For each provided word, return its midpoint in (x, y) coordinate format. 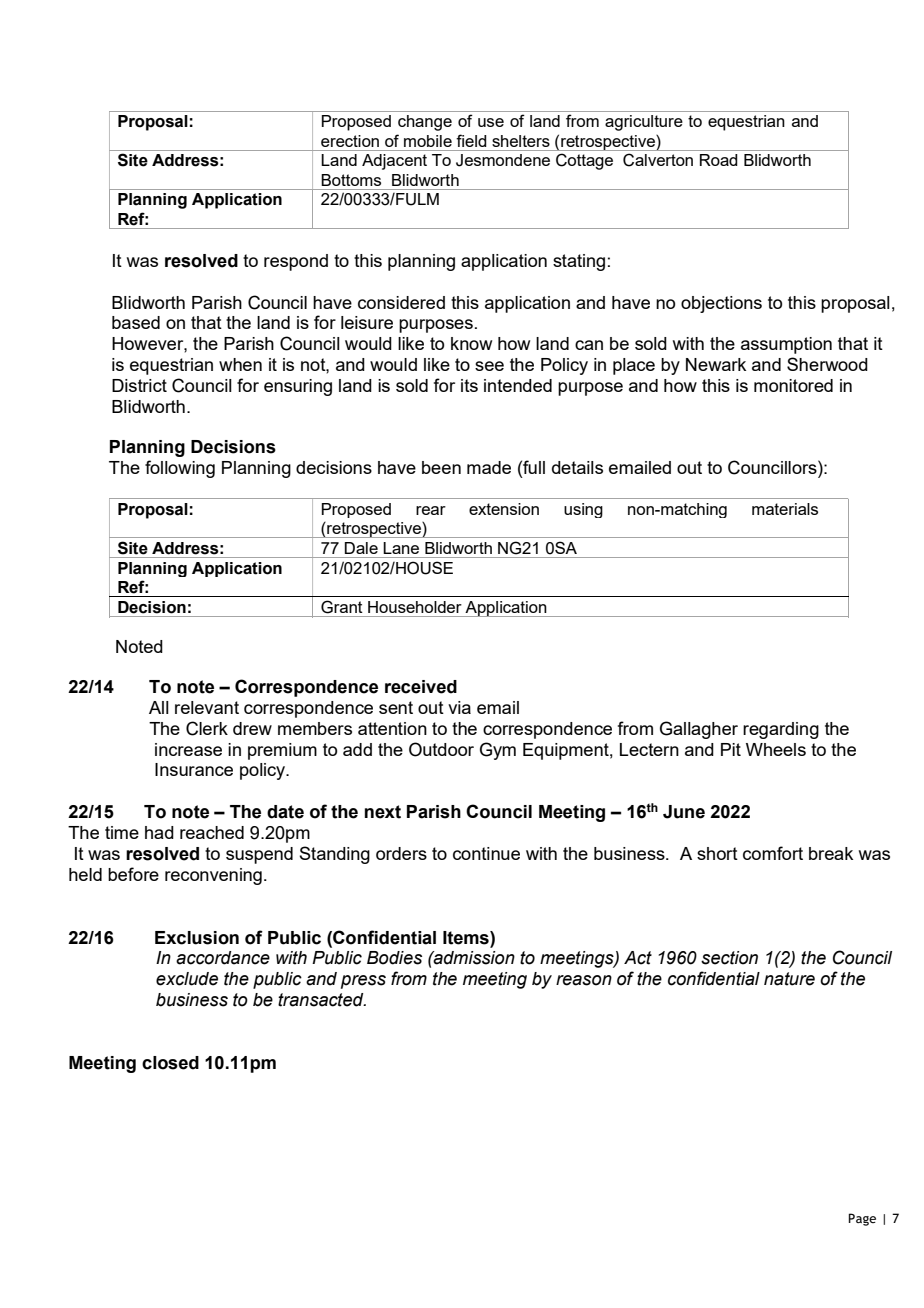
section (729, 958)
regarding (781, 730)
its (469, 385)
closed (170, 1063)
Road (719, 160)
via (459, 707)
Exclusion (197, 938)
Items (467, 938)
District (139, 385)
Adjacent (394, 162)
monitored (793, 385)
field (471, 140)
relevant (207, 707)
